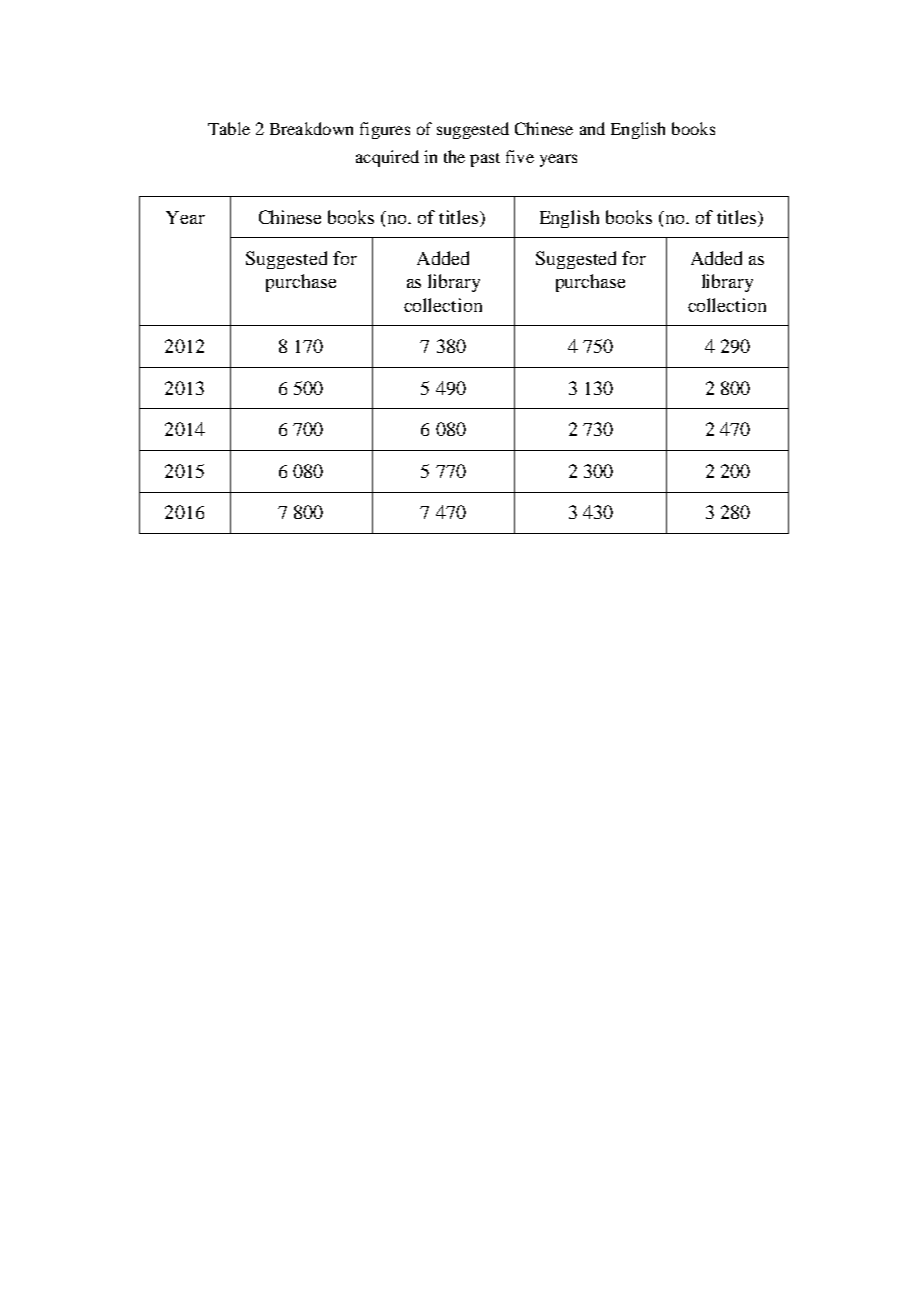 Image resolution: width=924 pixels, height=1308 pixels. Describe the element at coordinates (485, 160) in the page. I see `past` at that location.
